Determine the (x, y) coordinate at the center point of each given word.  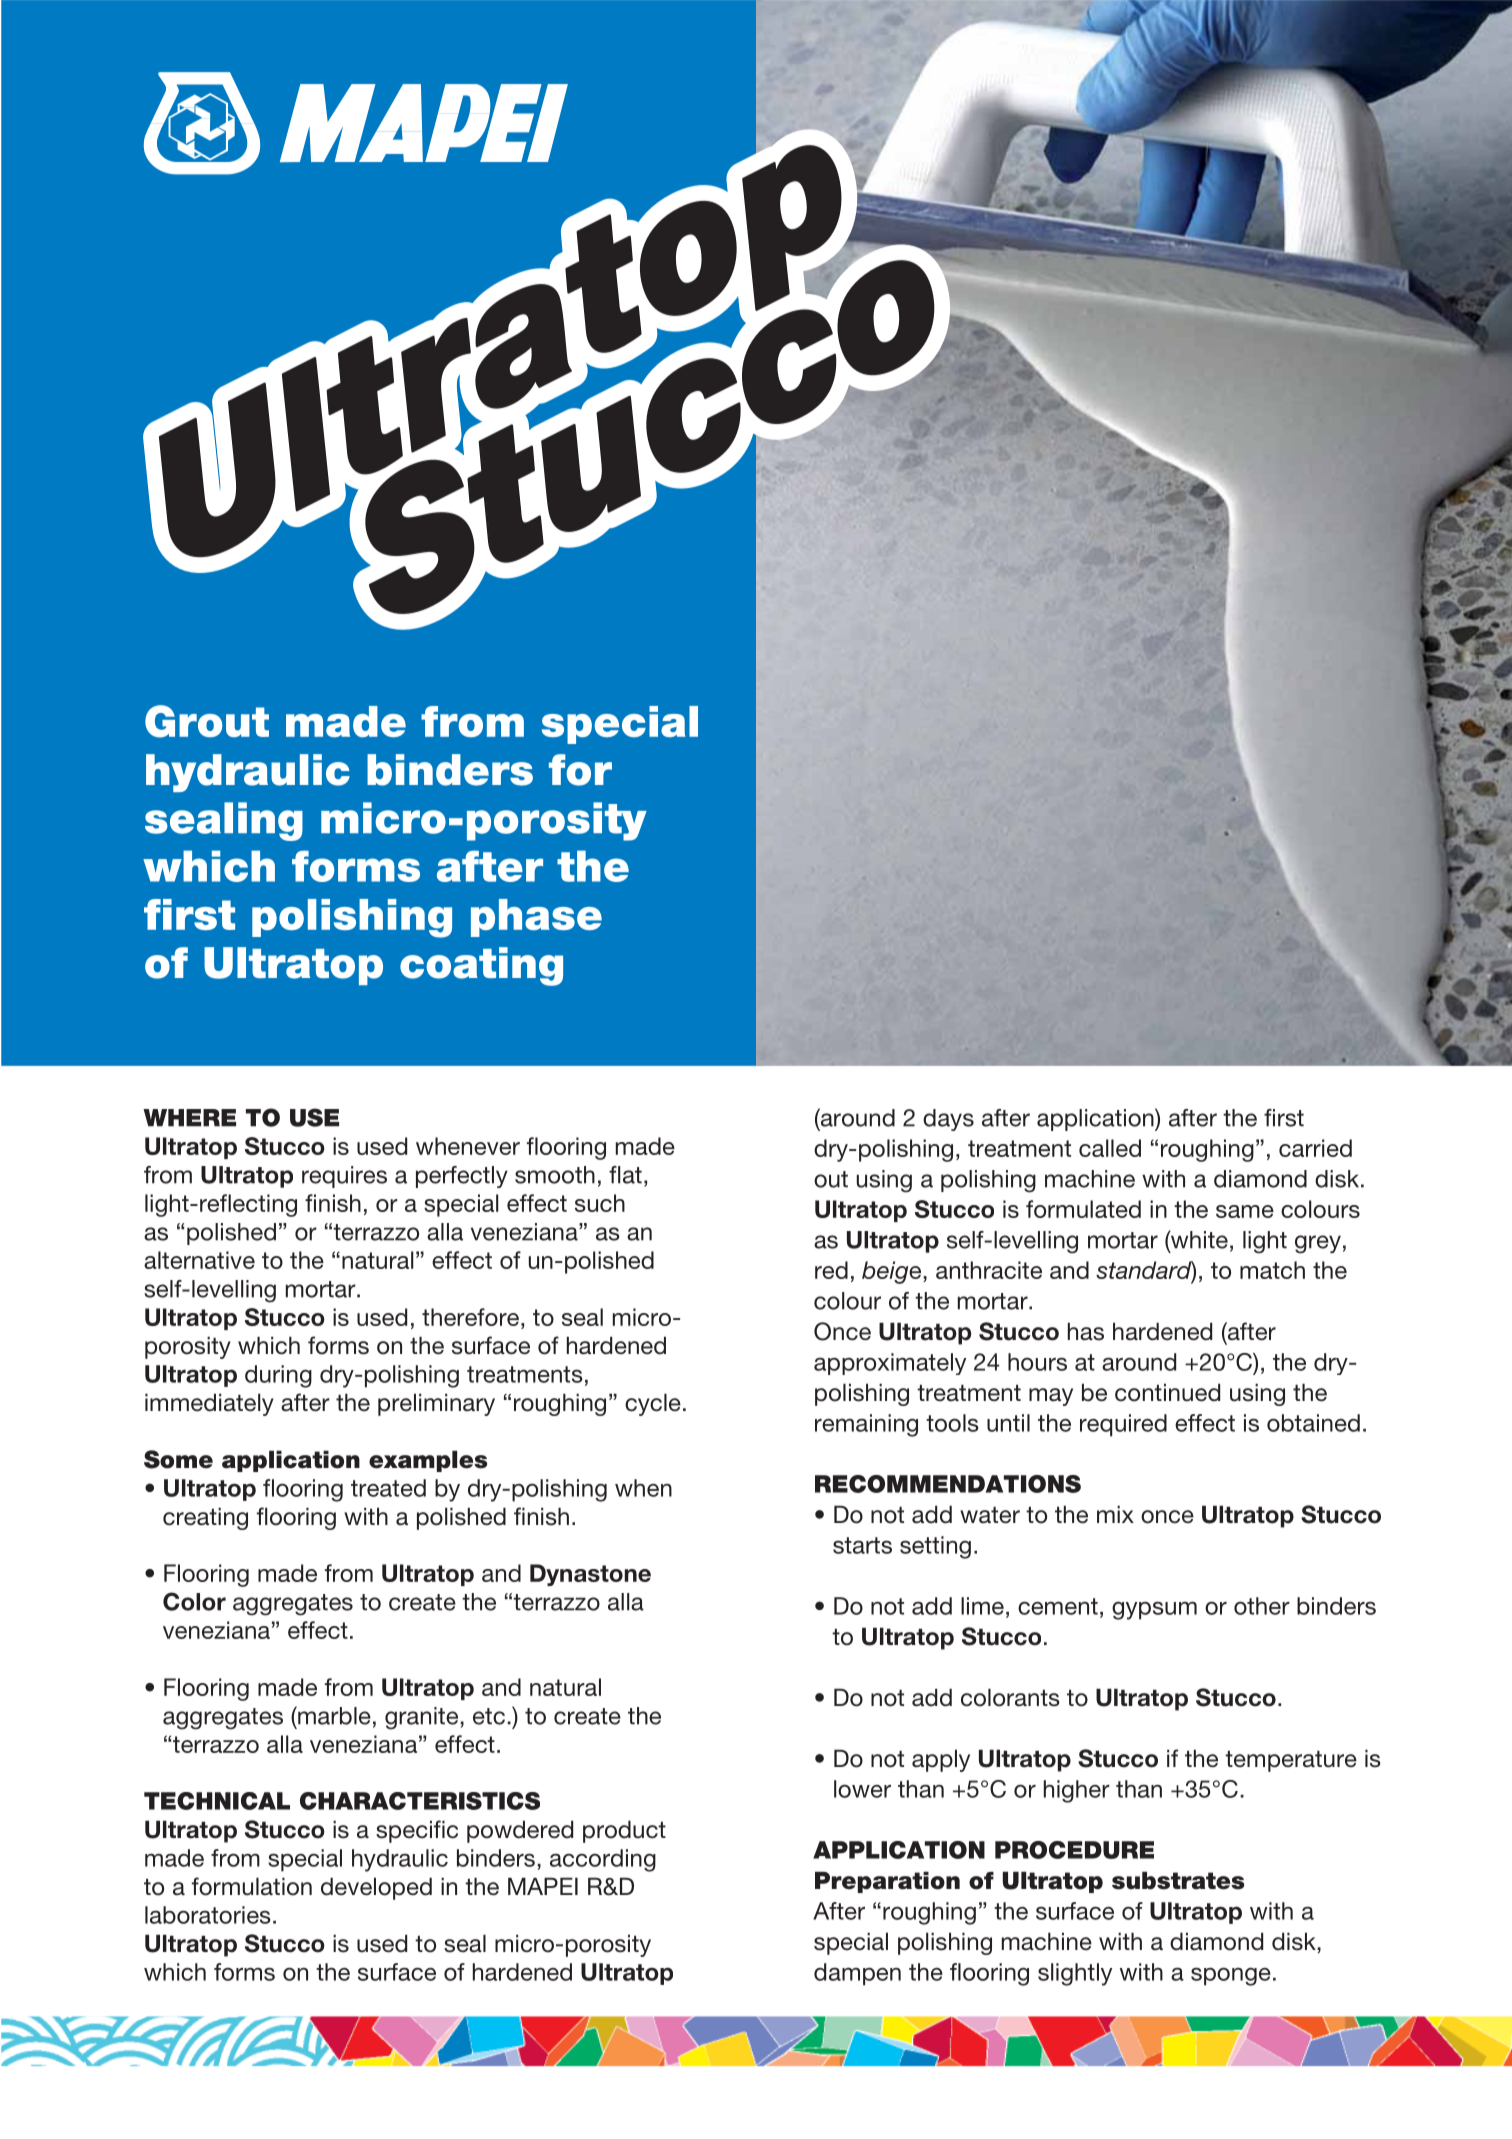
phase (536, 918)
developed (376, 1888)
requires (344, 1177)
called (1110, 1148)
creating (205, 1518)
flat (625, 1175)
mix (1115, 1514)
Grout (207, 721)
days (948, 1120)
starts (862, 1545)
